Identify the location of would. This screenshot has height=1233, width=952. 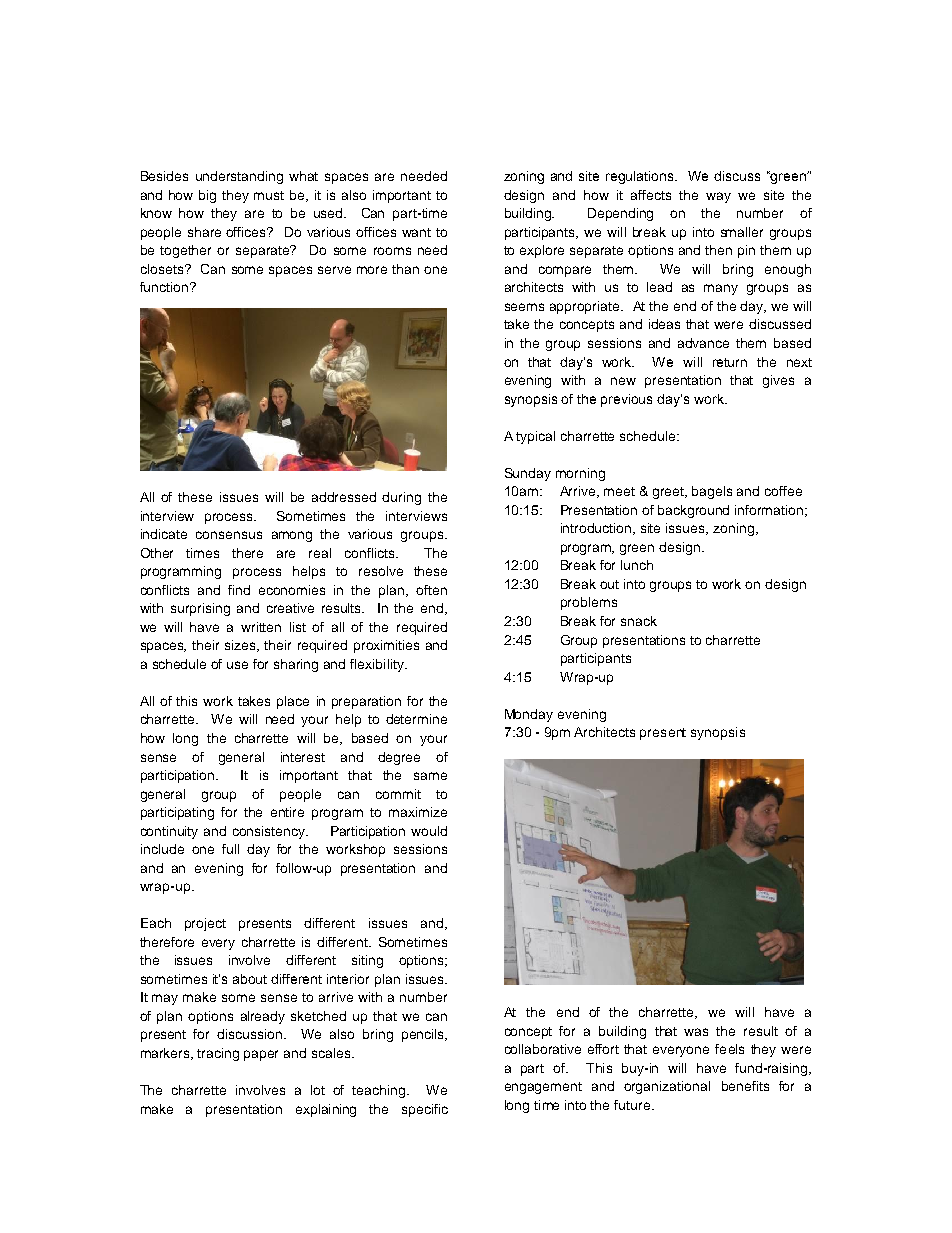
(429, 831).
